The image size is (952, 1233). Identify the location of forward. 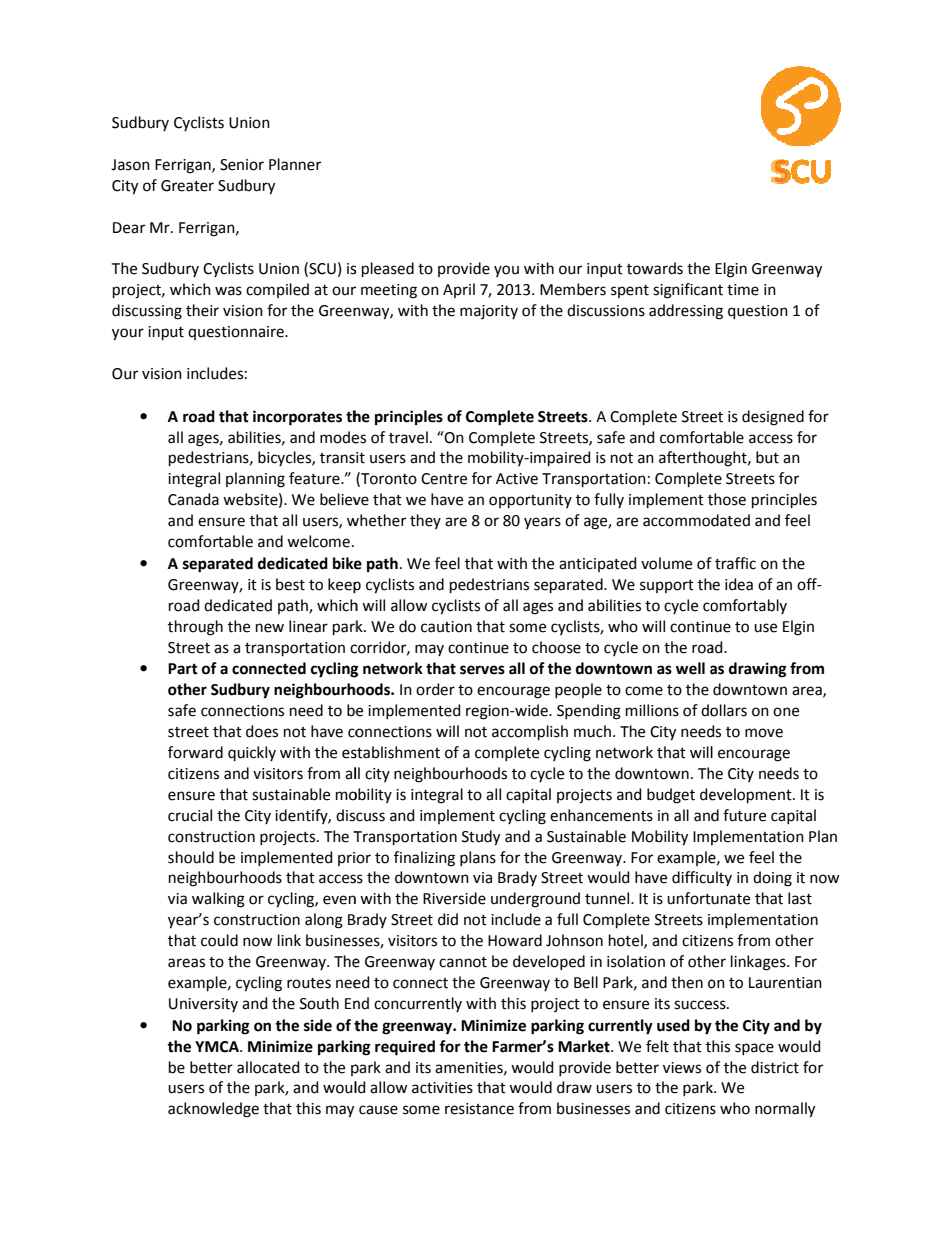
(195, 752).
